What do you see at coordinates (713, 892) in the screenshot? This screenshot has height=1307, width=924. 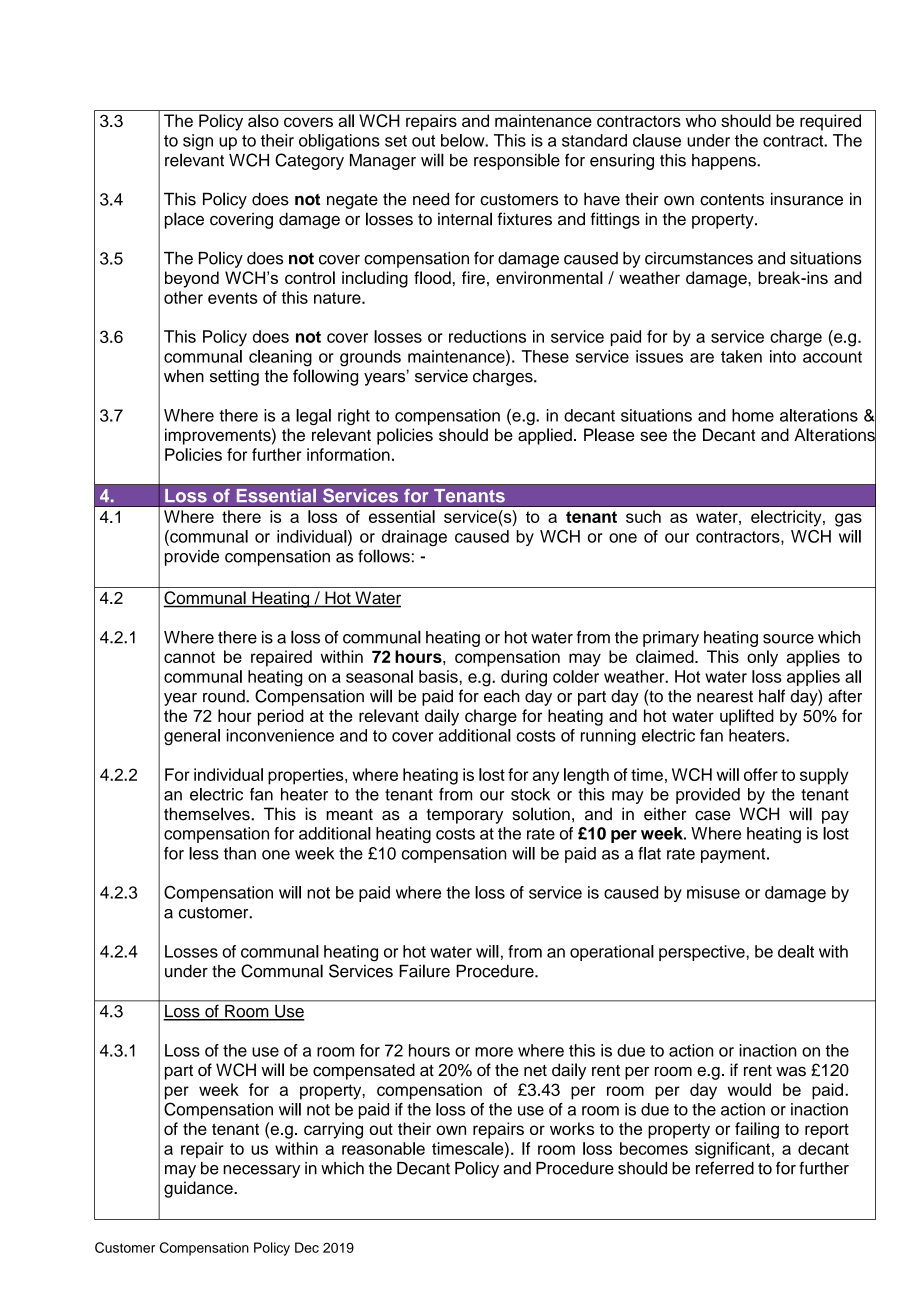 I see `misuse` at bounding box center [713, 892].
